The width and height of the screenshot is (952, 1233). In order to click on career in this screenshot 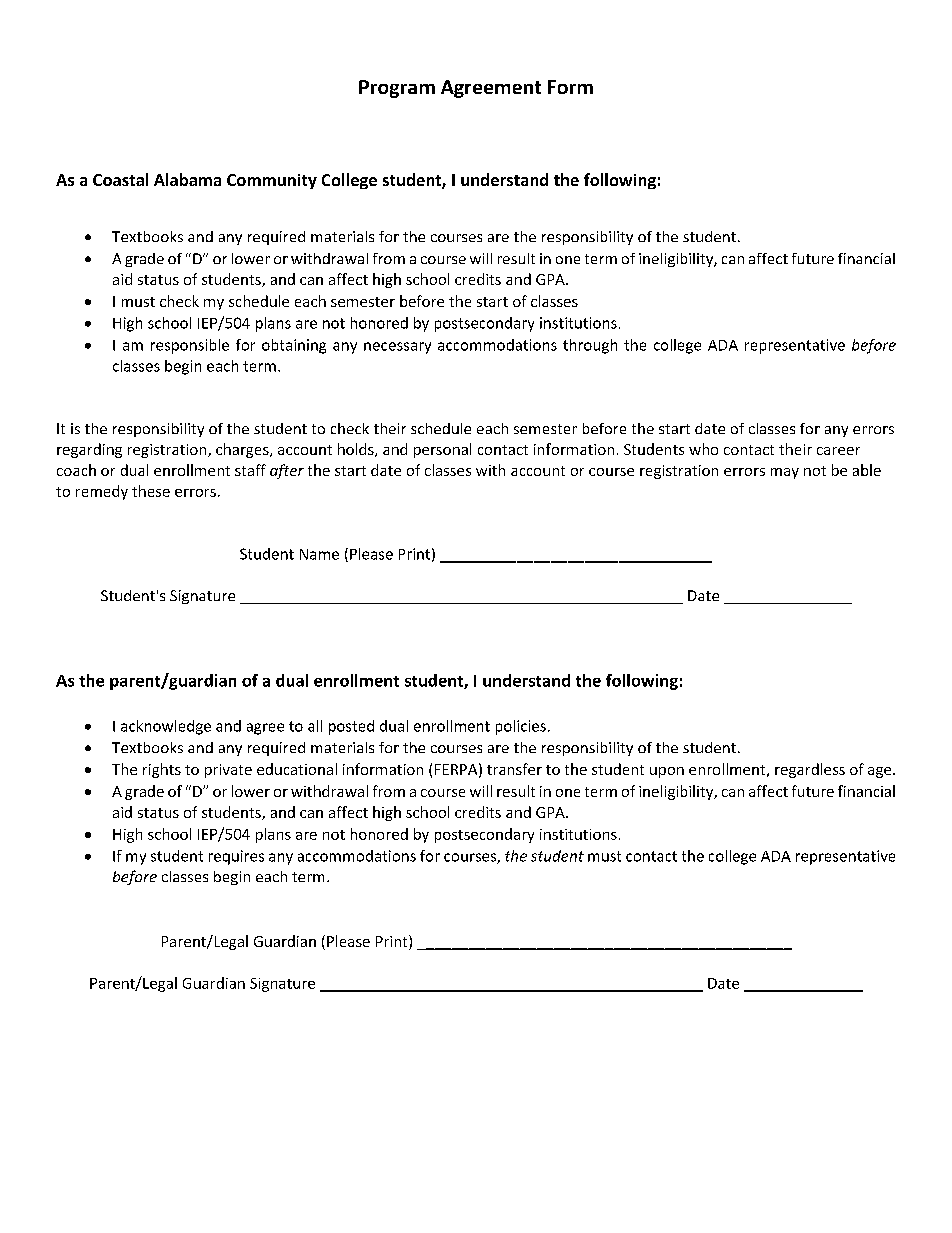, I will do `click(838, 451)`.
